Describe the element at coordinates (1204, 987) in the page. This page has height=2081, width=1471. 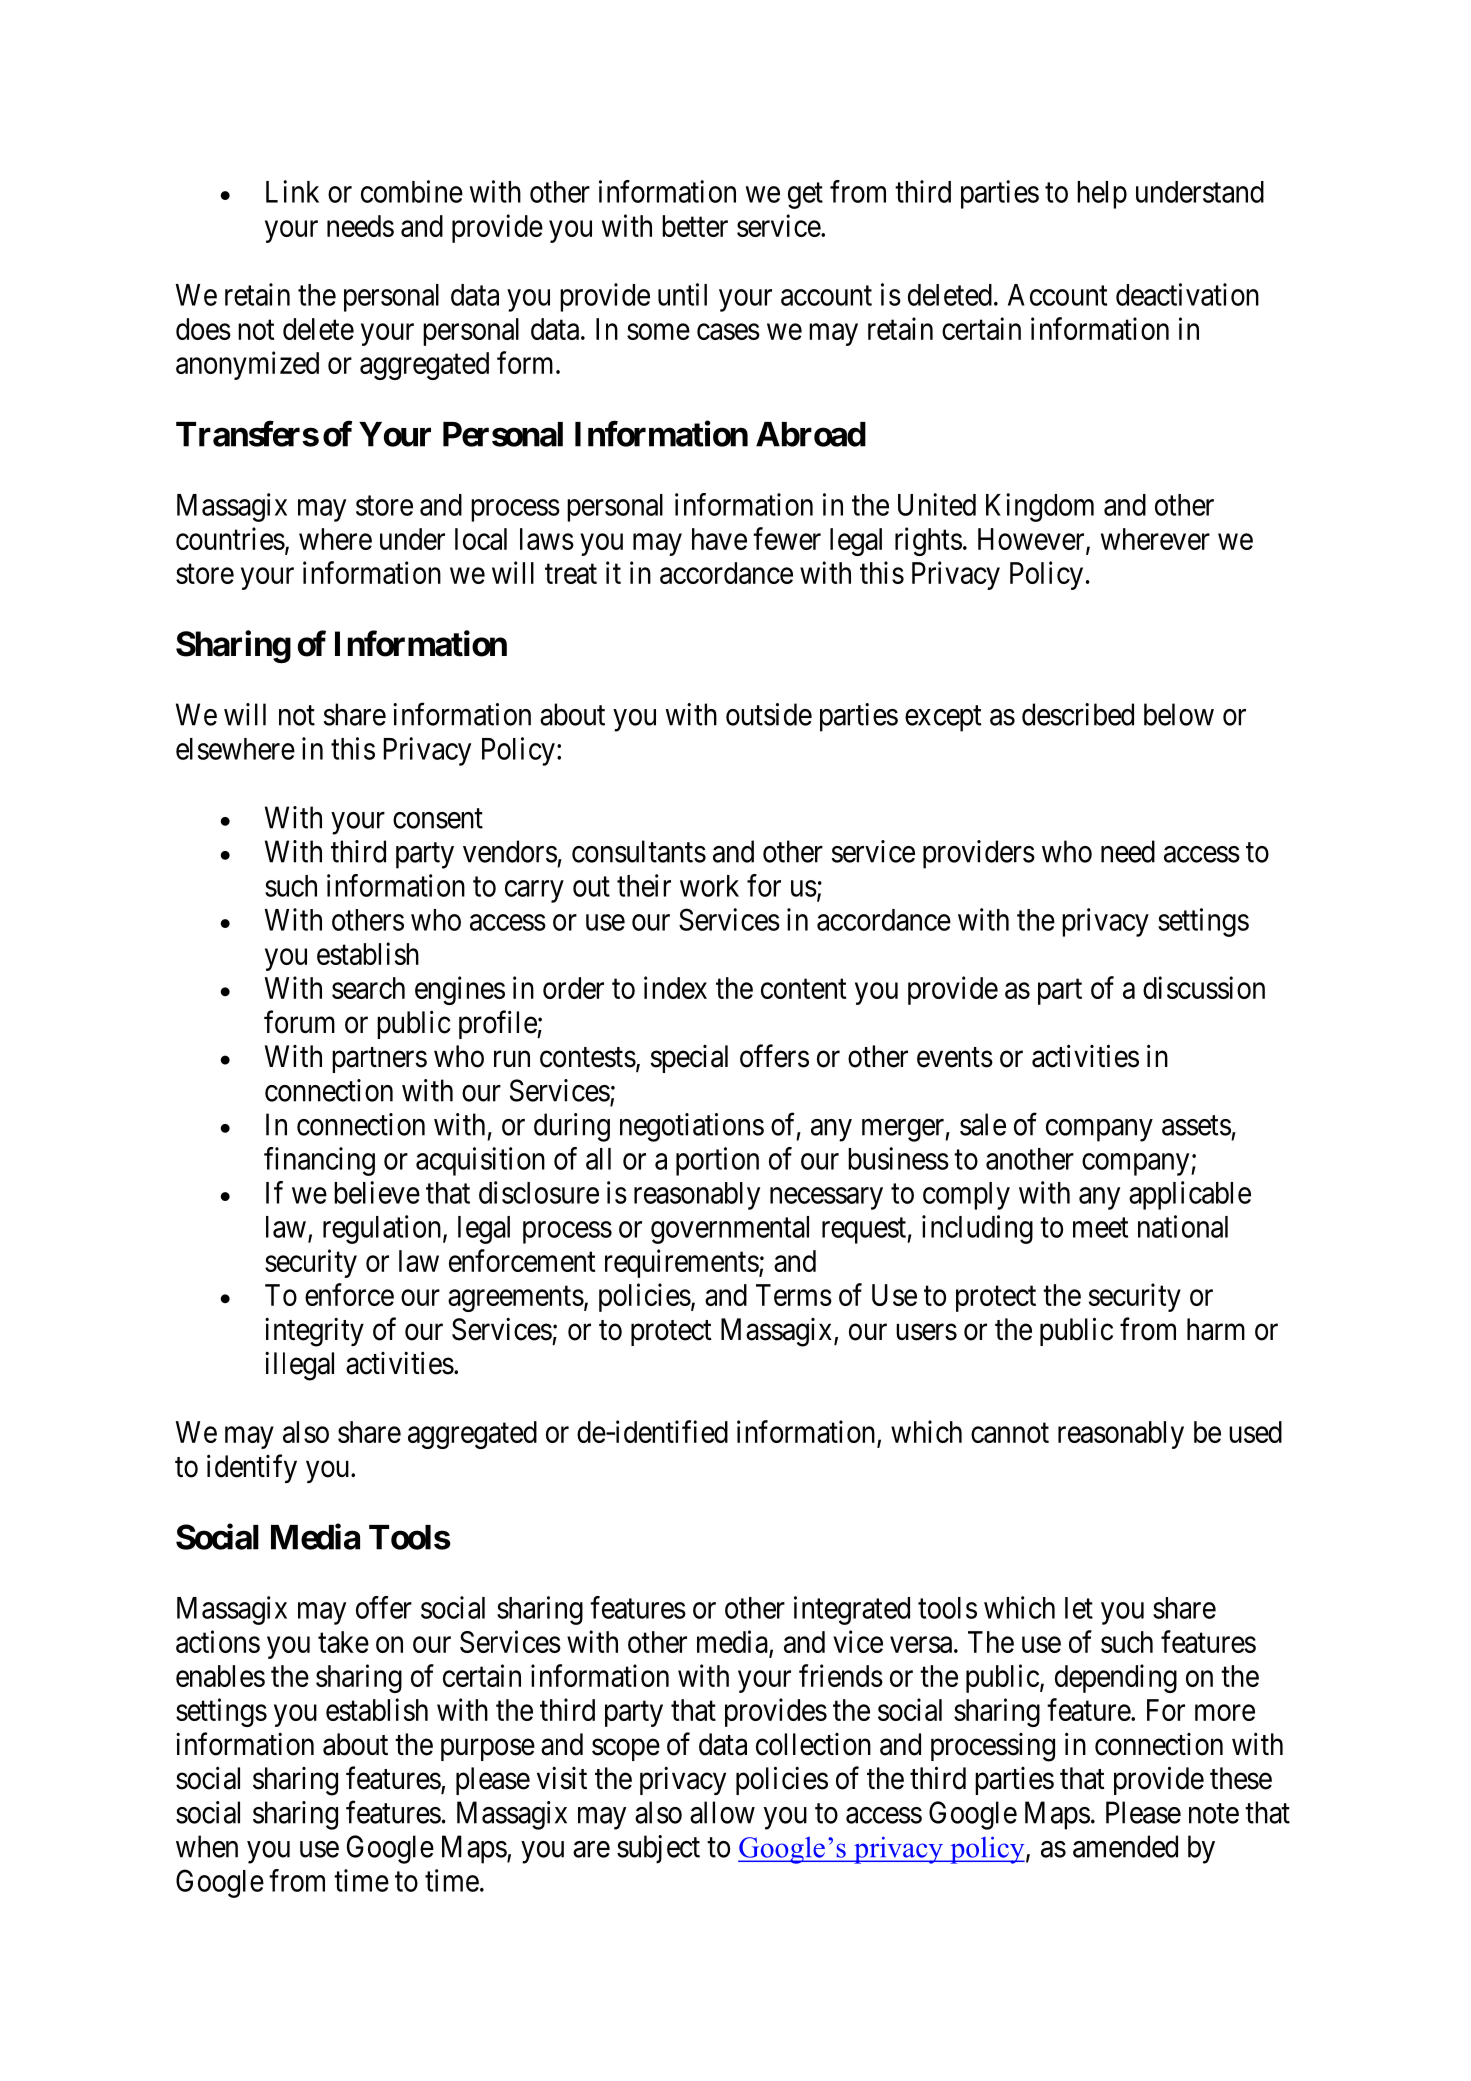
I see `discussion` at that location.
